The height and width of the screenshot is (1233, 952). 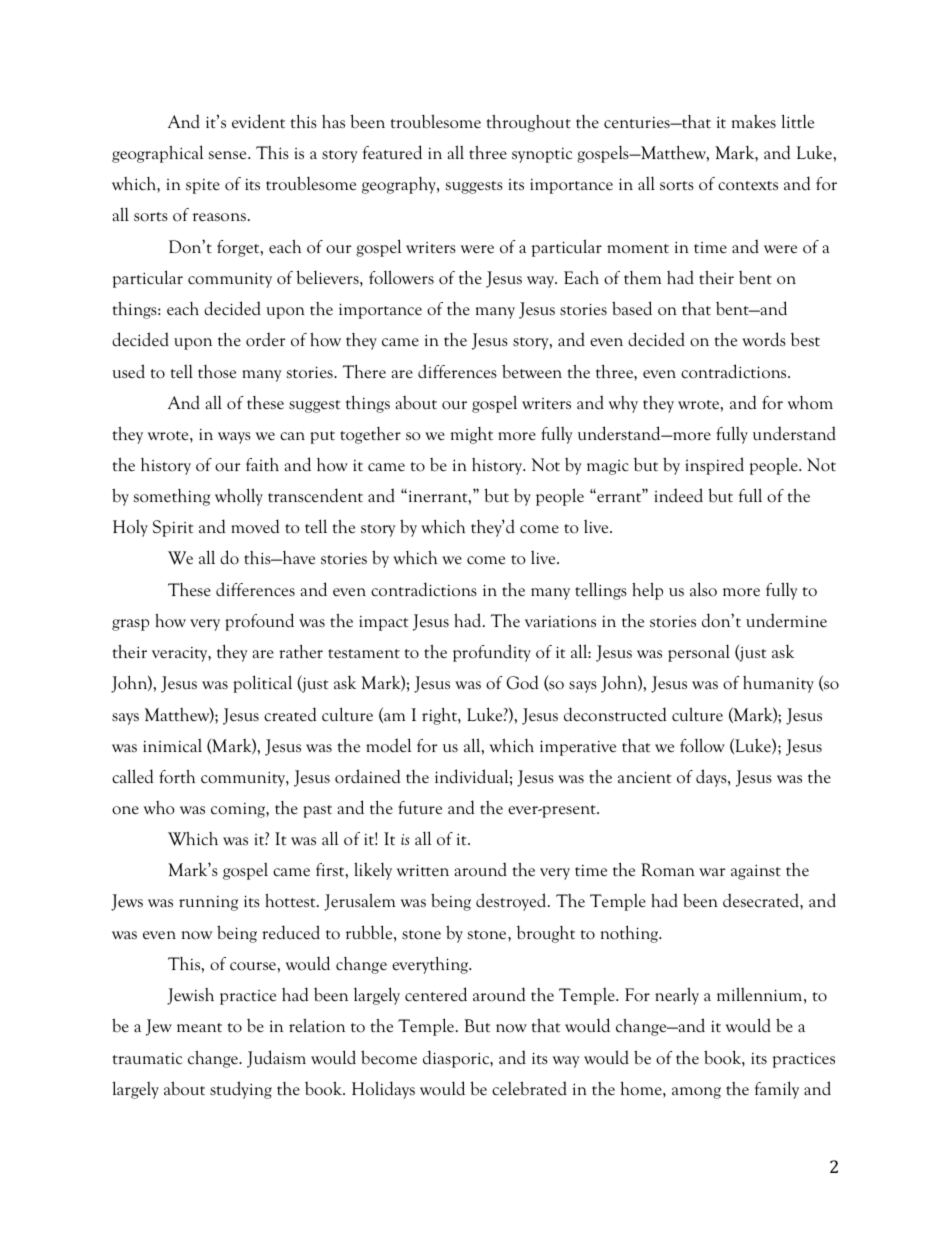 What do you see at coordinates (529, 1088) in the screenshot?
I see `celebrated` at bounding box center [529, 1088].
